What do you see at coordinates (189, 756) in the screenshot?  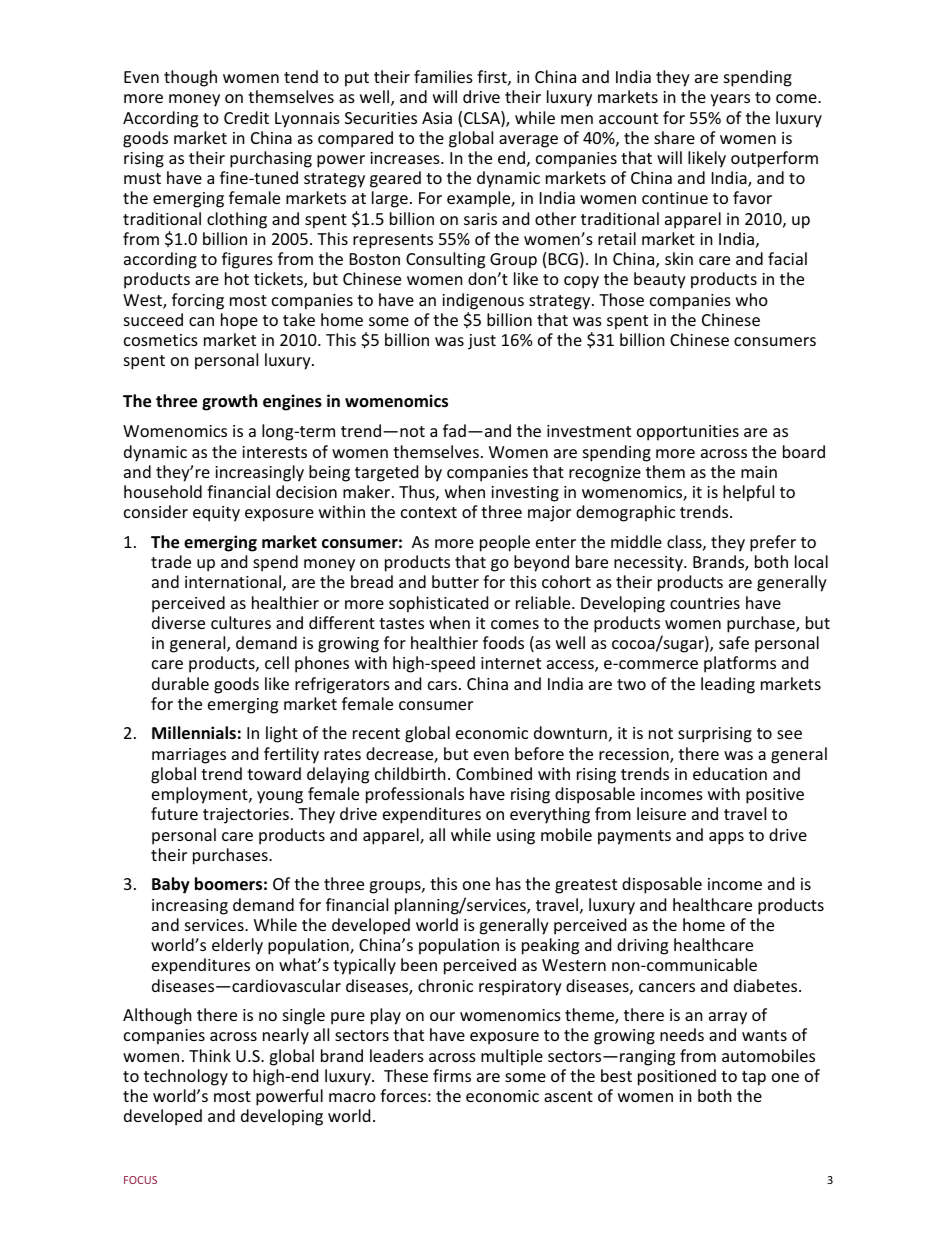 I see `marriages` at bounding box center [189, 756].
